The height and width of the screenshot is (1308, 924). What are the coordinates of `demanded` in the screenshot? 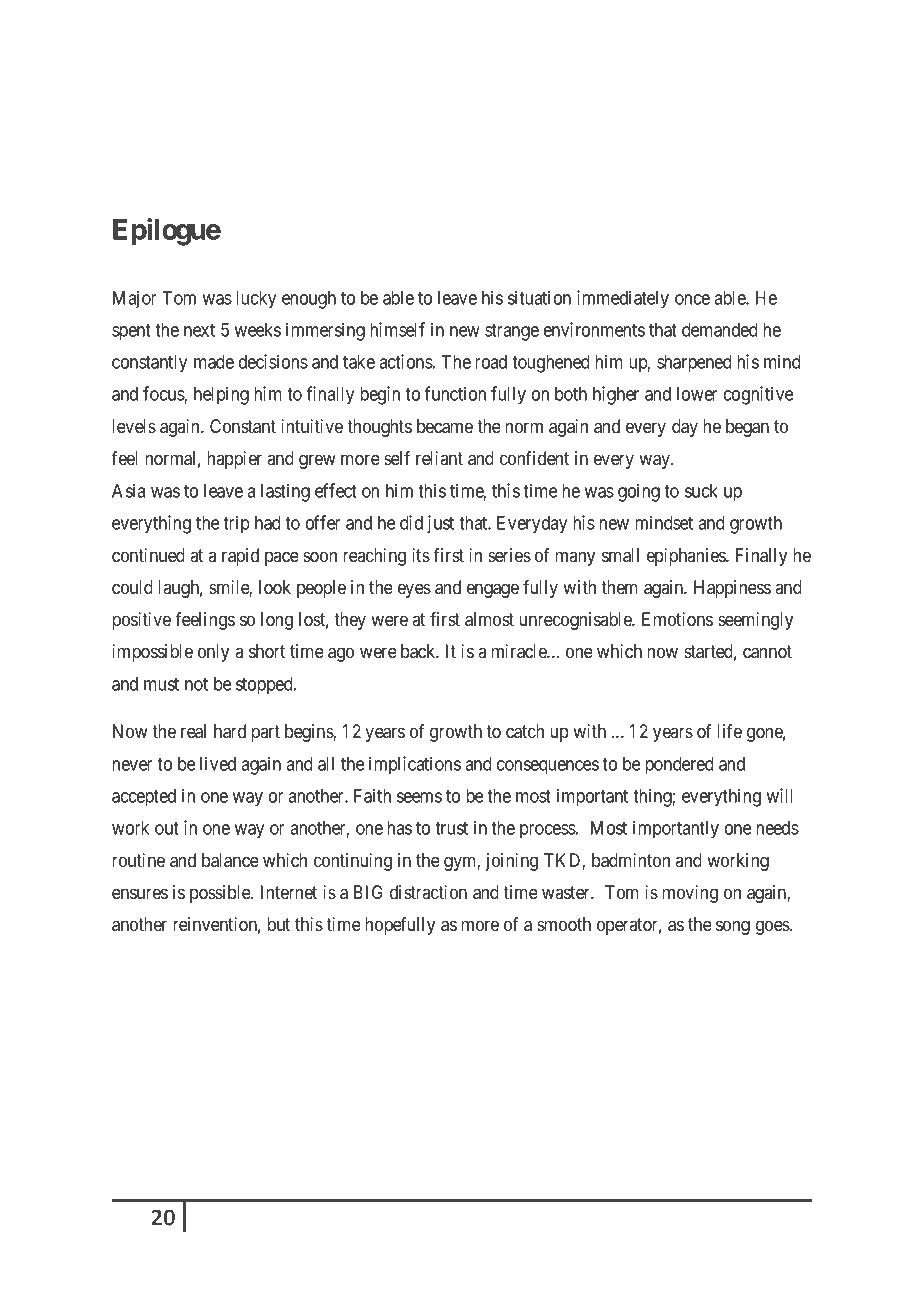 It's located at (720, 330).
